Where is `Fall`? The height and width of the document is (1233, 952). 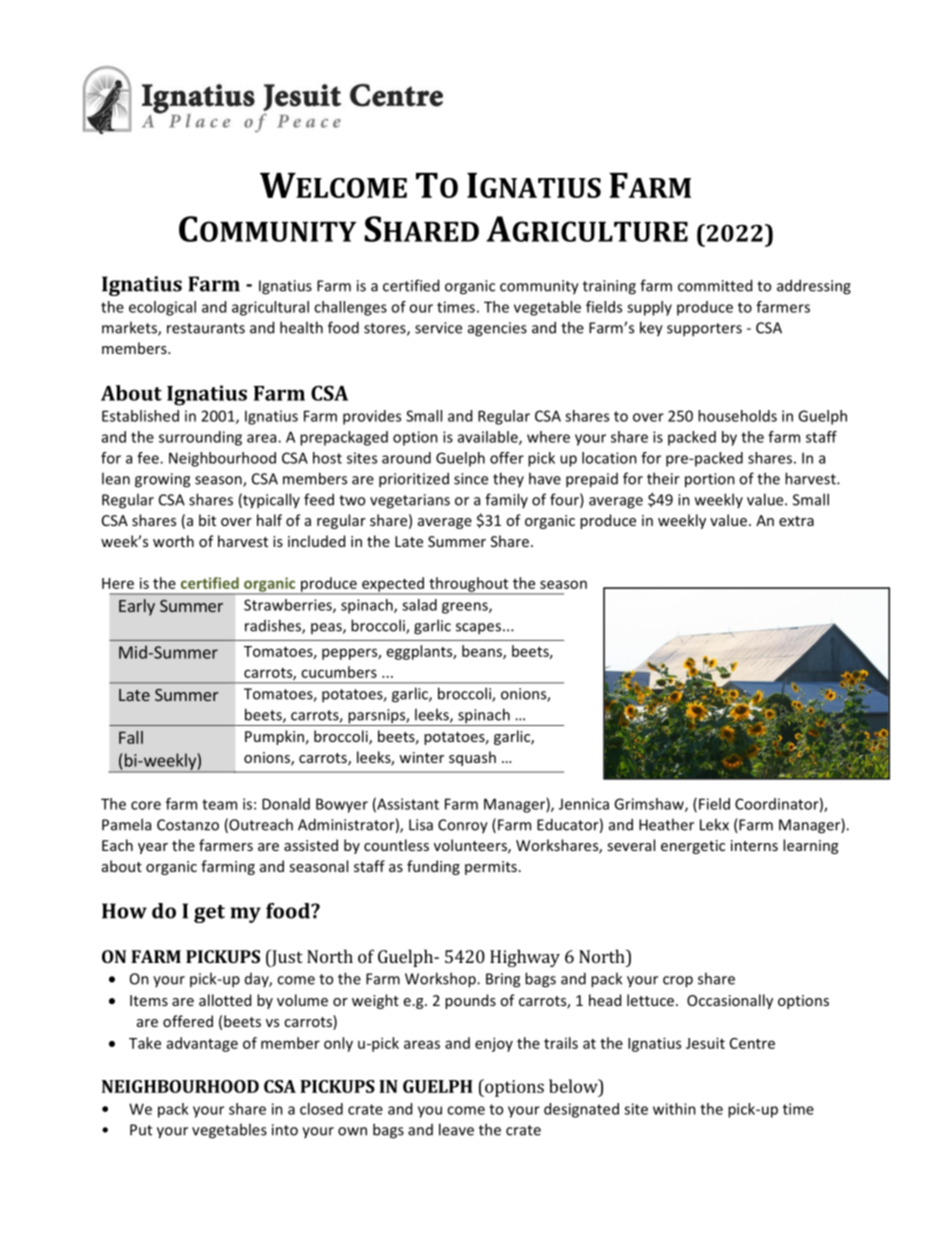
Fall is located at coordinates (131, 737).
